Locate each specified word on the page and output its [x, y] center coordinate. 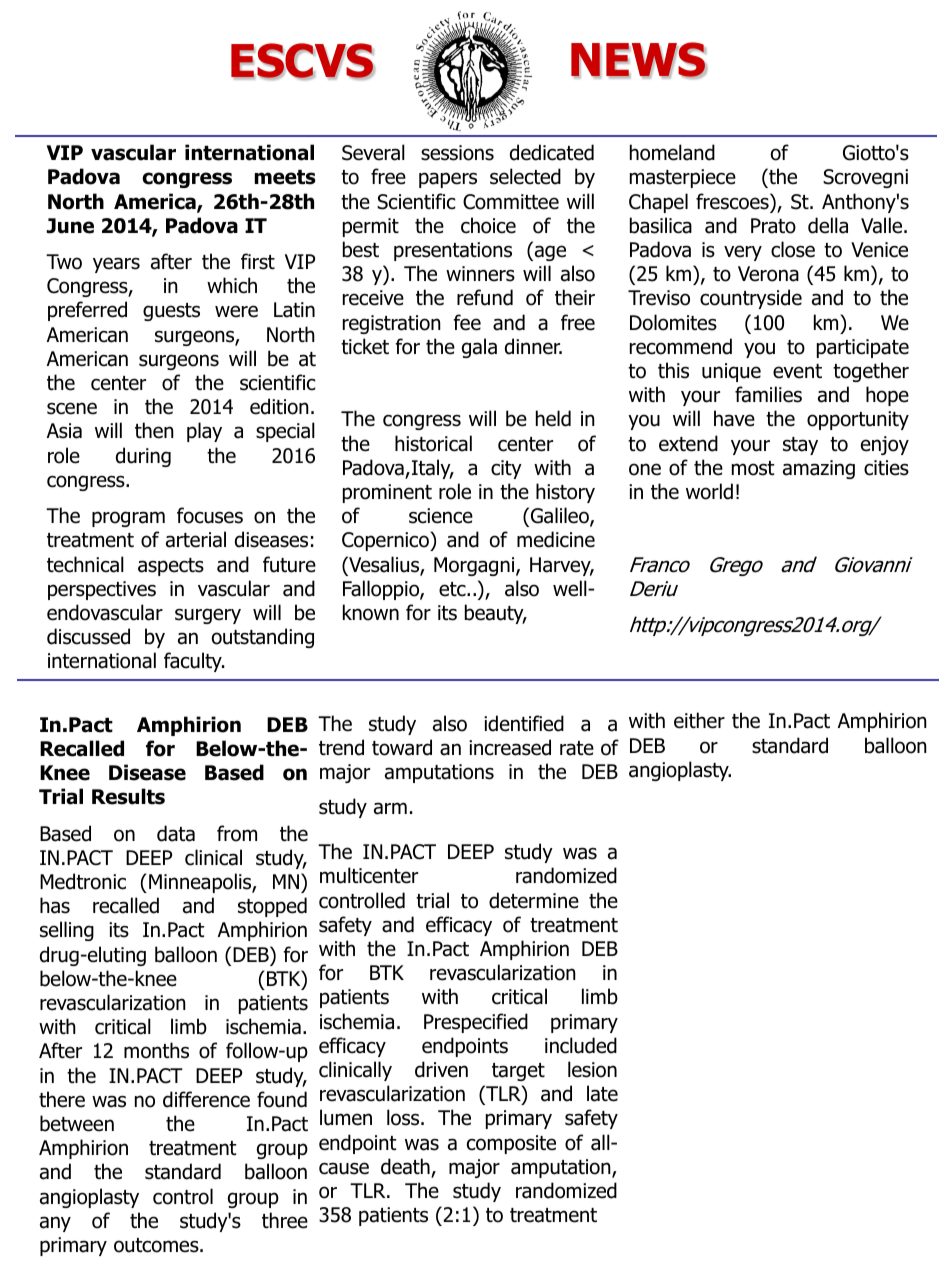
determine [534, 900]
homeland [672, 152]
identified [524, 723]
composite [511, 1144]
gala [479, 348]
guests [171, 312]
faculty [194, 662]
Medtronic [83, 881]
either [699, 720]
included [581, 1045]
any [55, 1224]
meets [285, 177]
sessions [457, 153]
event [797, 371]
